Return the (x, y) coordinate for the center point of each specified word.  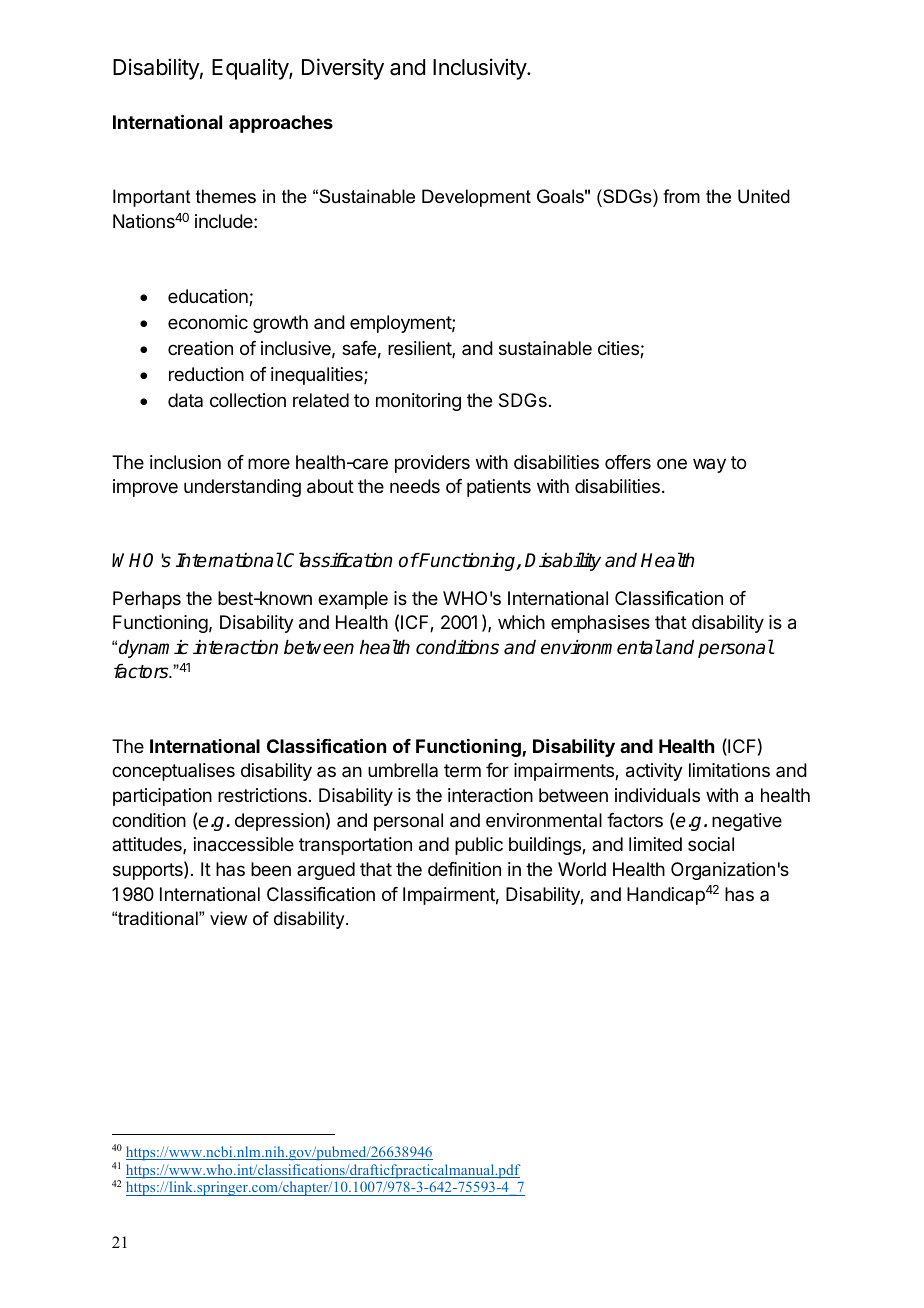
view (228, 918)
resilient (420, 349)
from (681, 196)
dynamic (154, 649)
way (709, 465)
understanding (242, 488)
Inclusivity (480, 69)
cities (619, 349)
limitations (729, 770)
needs (415, 486)
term (462, 770)
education (209, 297)
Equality (251, 69)
